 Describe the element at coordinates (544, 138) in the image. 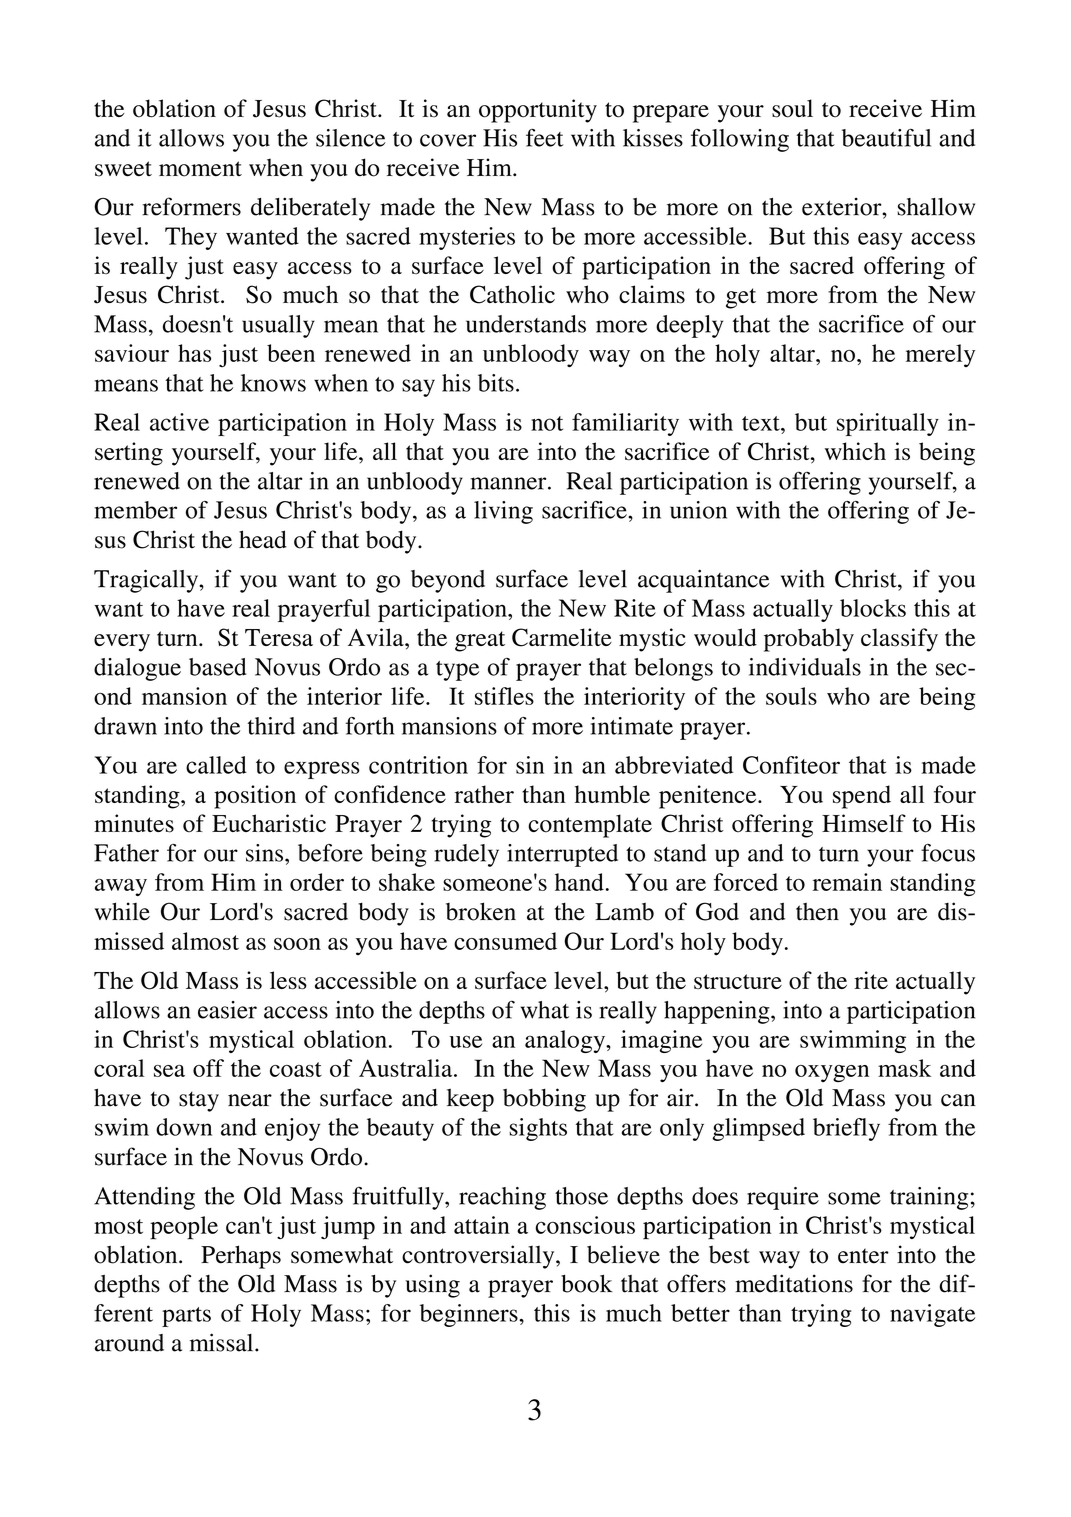

I see `feet` at that location.
